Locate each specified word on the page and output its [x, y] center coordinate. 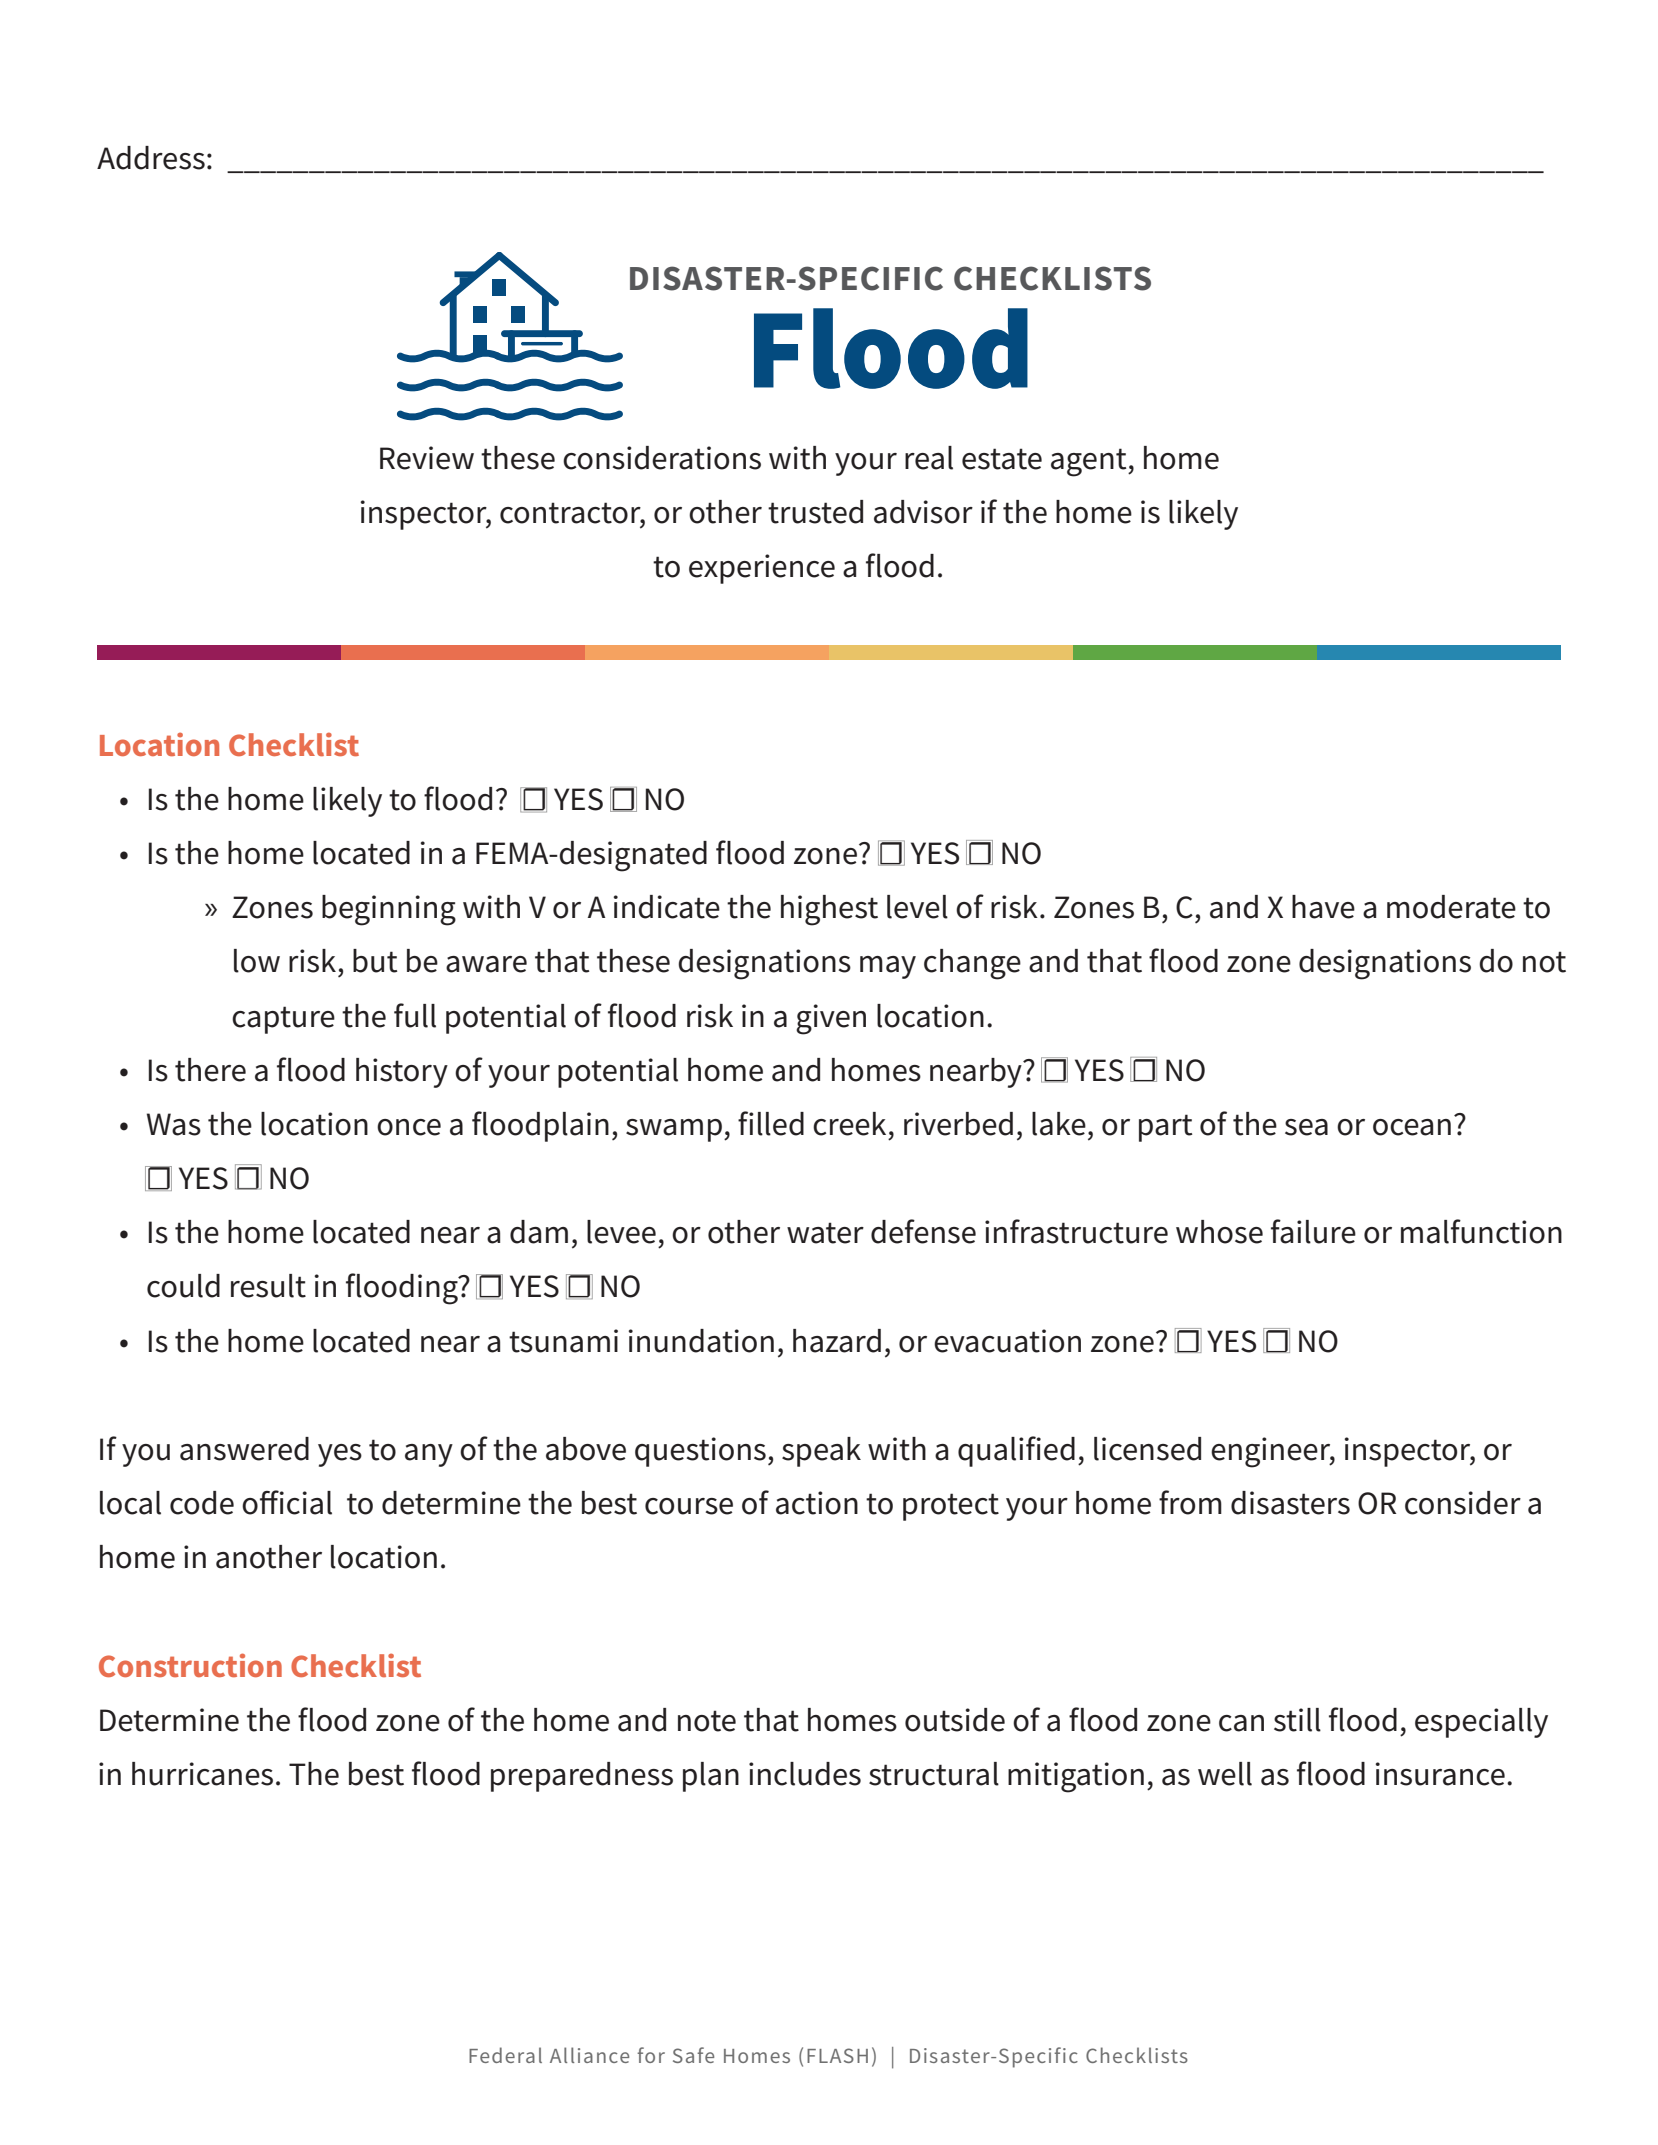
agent [1090, 462]
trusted [815, 512]
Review [427, 458]
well [1225, 1774]
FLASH [837, 2055]
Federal [505, 2055]
